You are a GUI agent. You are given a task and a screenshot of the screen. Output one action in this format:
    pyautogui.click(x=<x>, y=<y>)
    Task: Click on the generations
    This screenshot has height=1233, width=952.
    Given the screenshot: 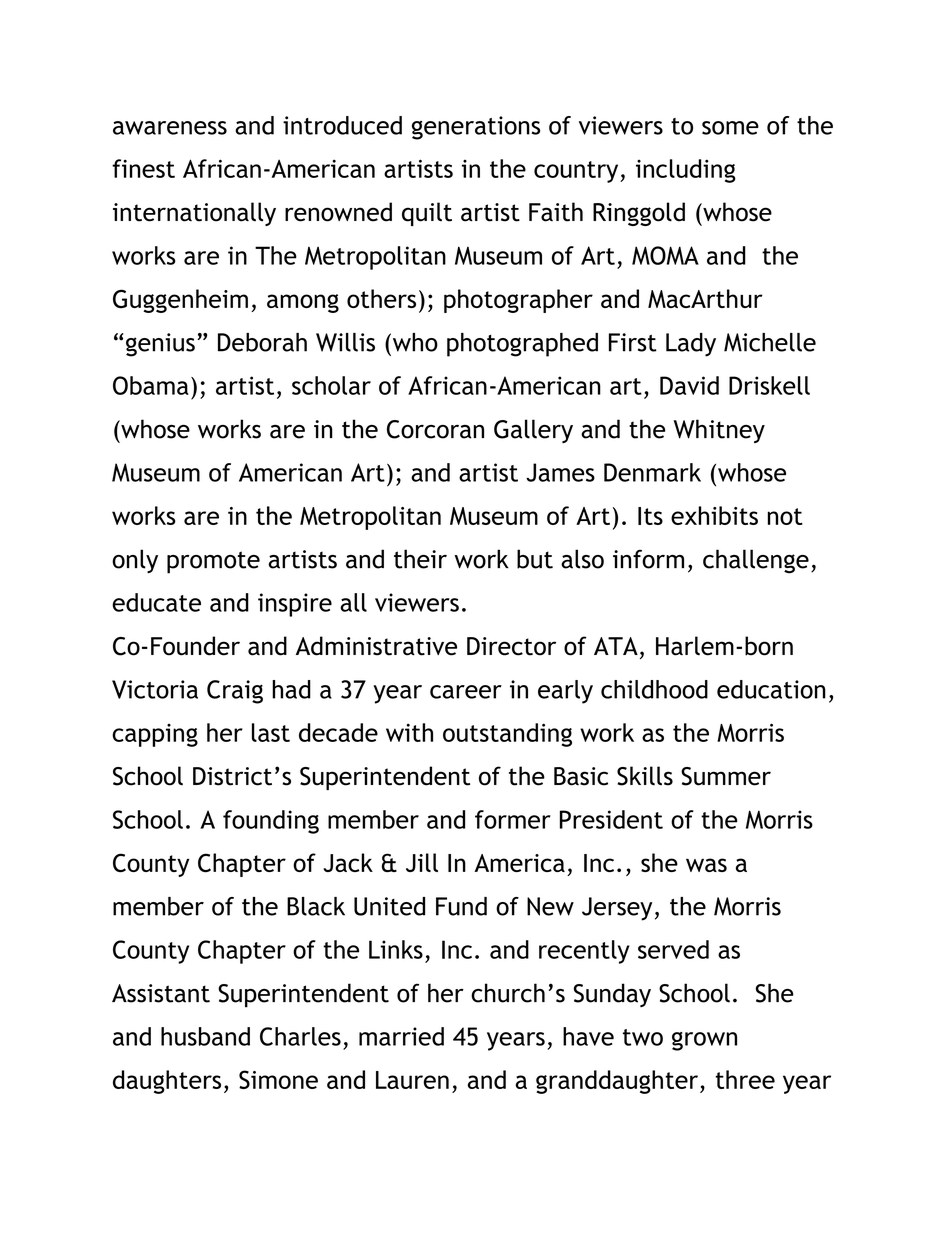 What is the action you would take?
    pyautogui.click(x=476, y=128)
